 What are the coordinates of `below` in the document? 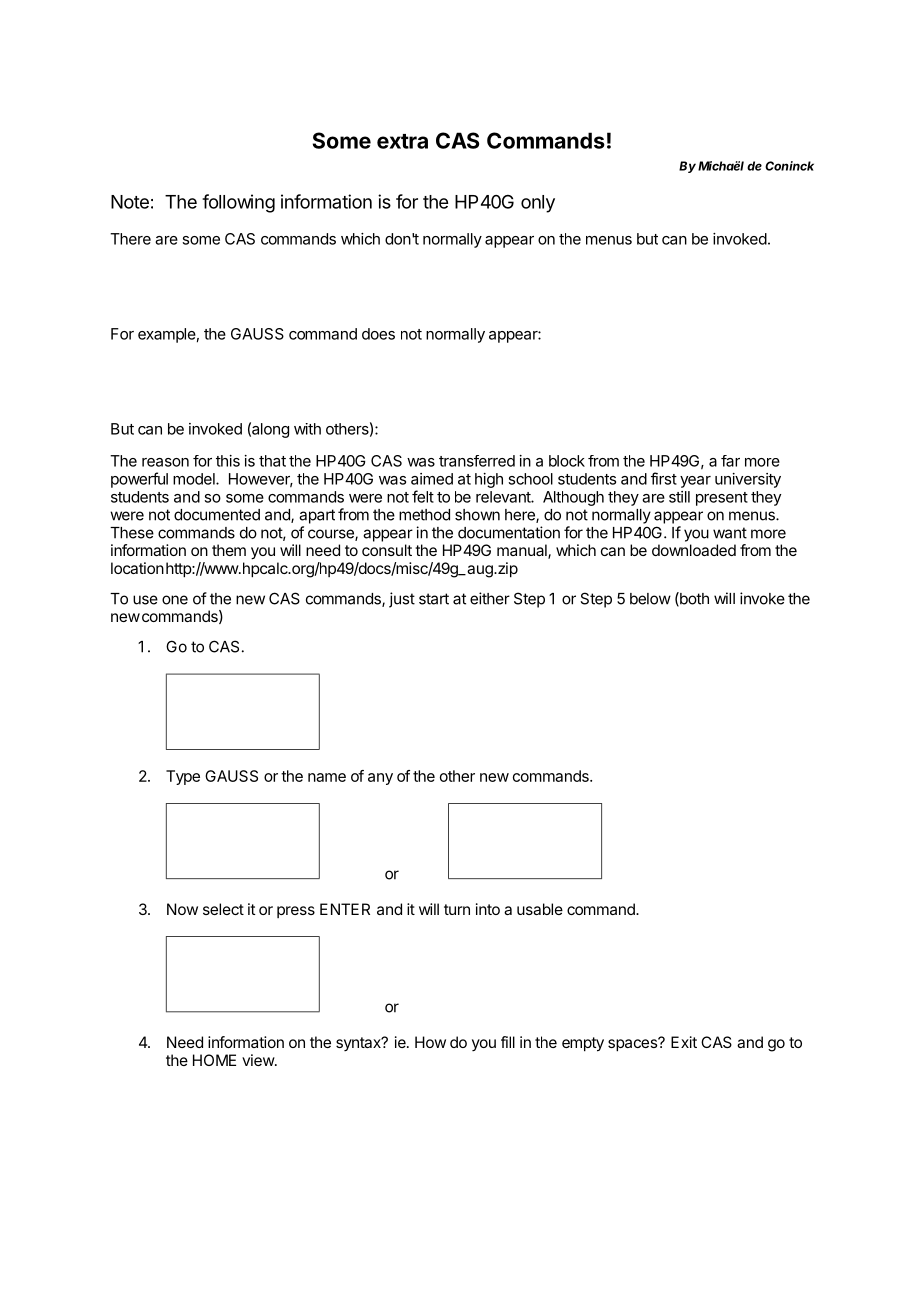 It's located at (650, 599).
